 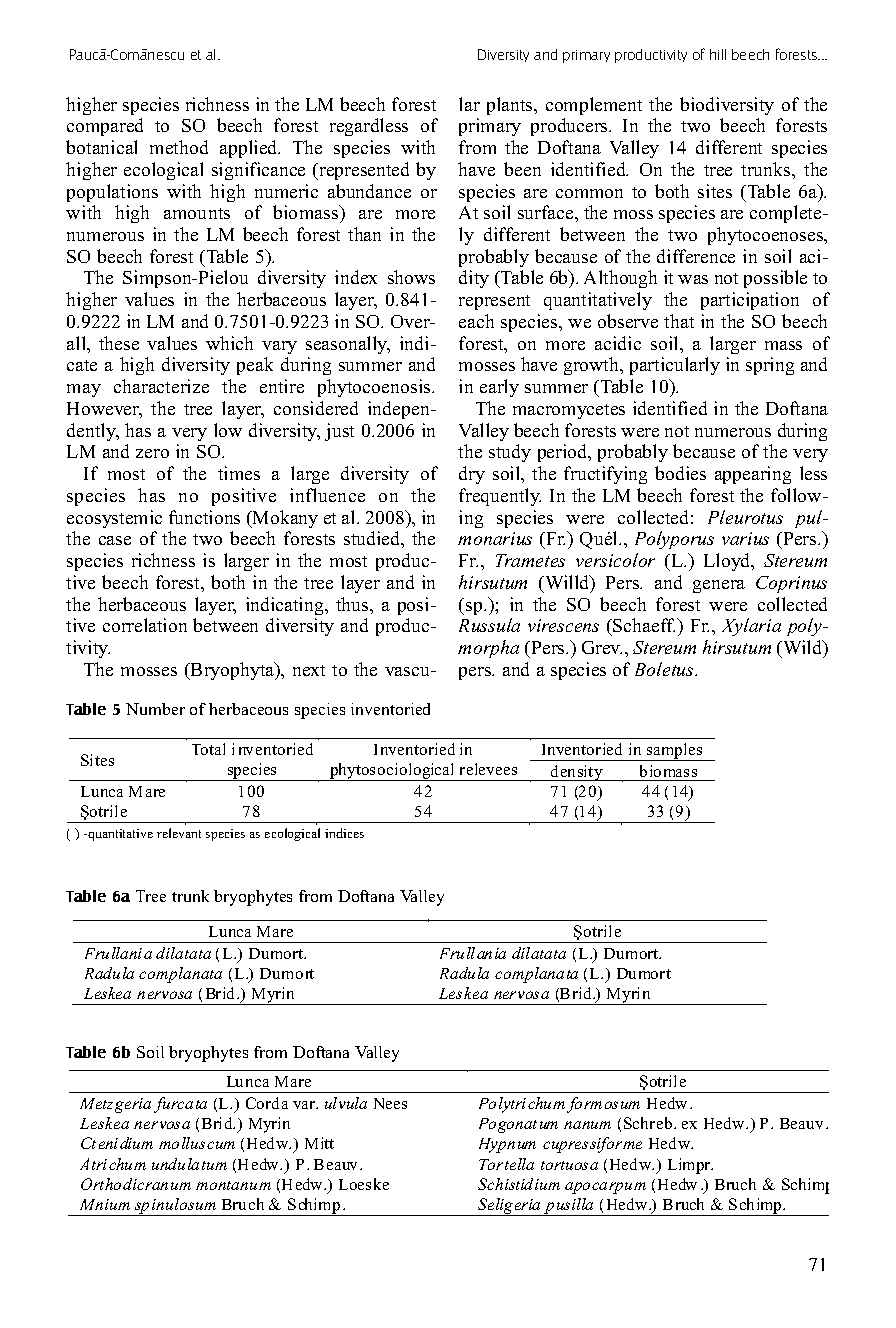 What do you see at coordinates (267, 1103) in the screenshot?
I see `Corda` at bounding box center [267, 1103].
